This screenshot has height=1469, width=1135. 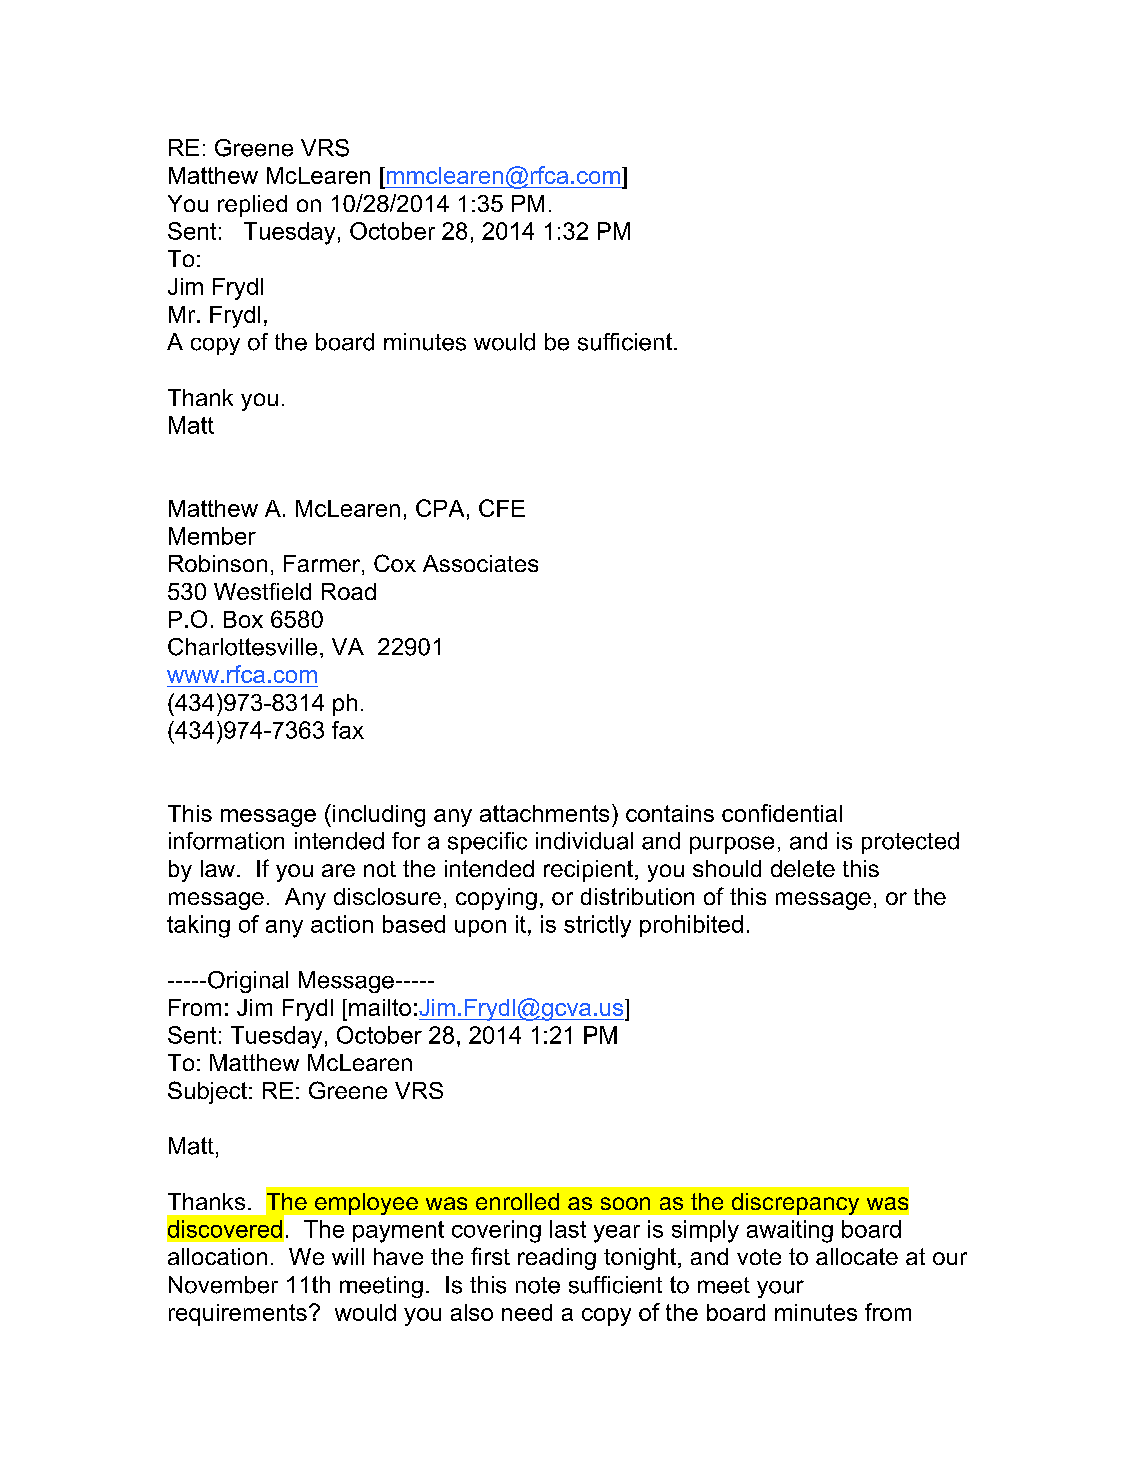 What do you see at coordinates (223, 1285) in the screenshot?
I see `November` at bounding box center [223, 1285].
